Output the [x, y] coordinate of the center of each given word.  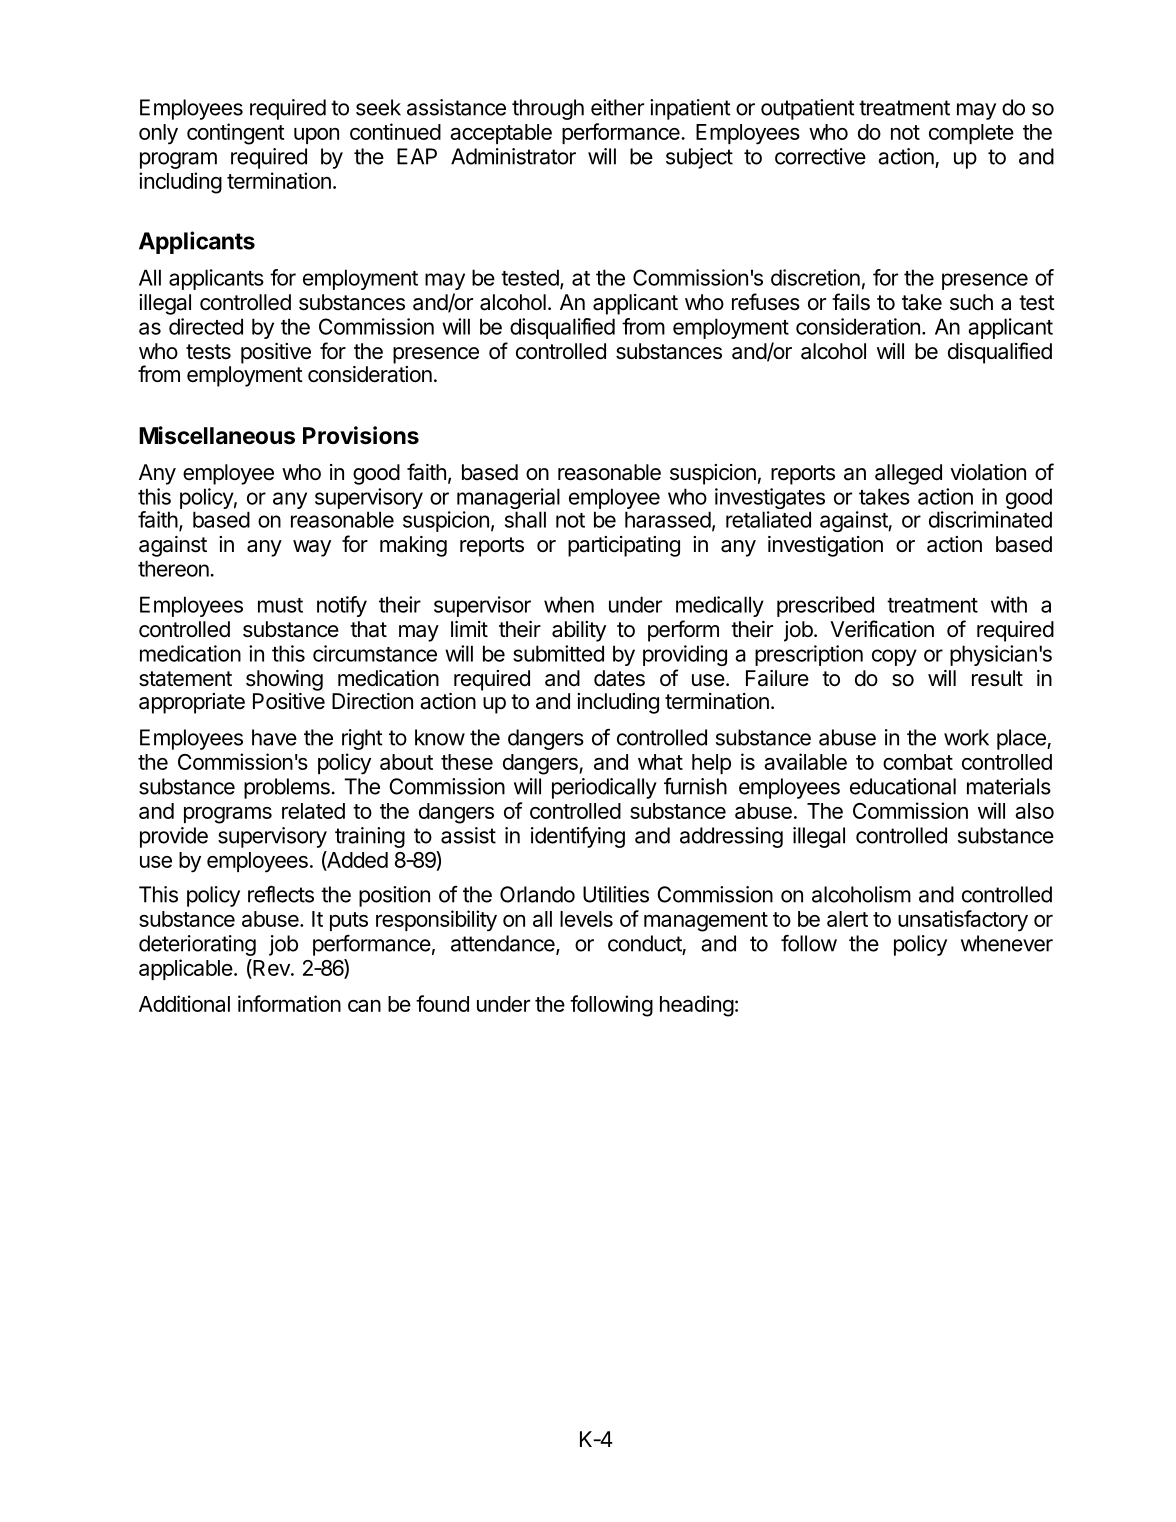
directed [206, 326]
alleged [908, 474]
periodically [604, 788]
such [971, 302]
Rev [271, 969]
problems [287, 788]
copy [894, 657]
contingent [236, 134]
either [617, 107]
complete [971, 134]
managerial [508, 500]
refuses [766, 302]
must [280, 605]
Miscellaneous [217, 435]
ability [579, 631]
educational [903, 786]
